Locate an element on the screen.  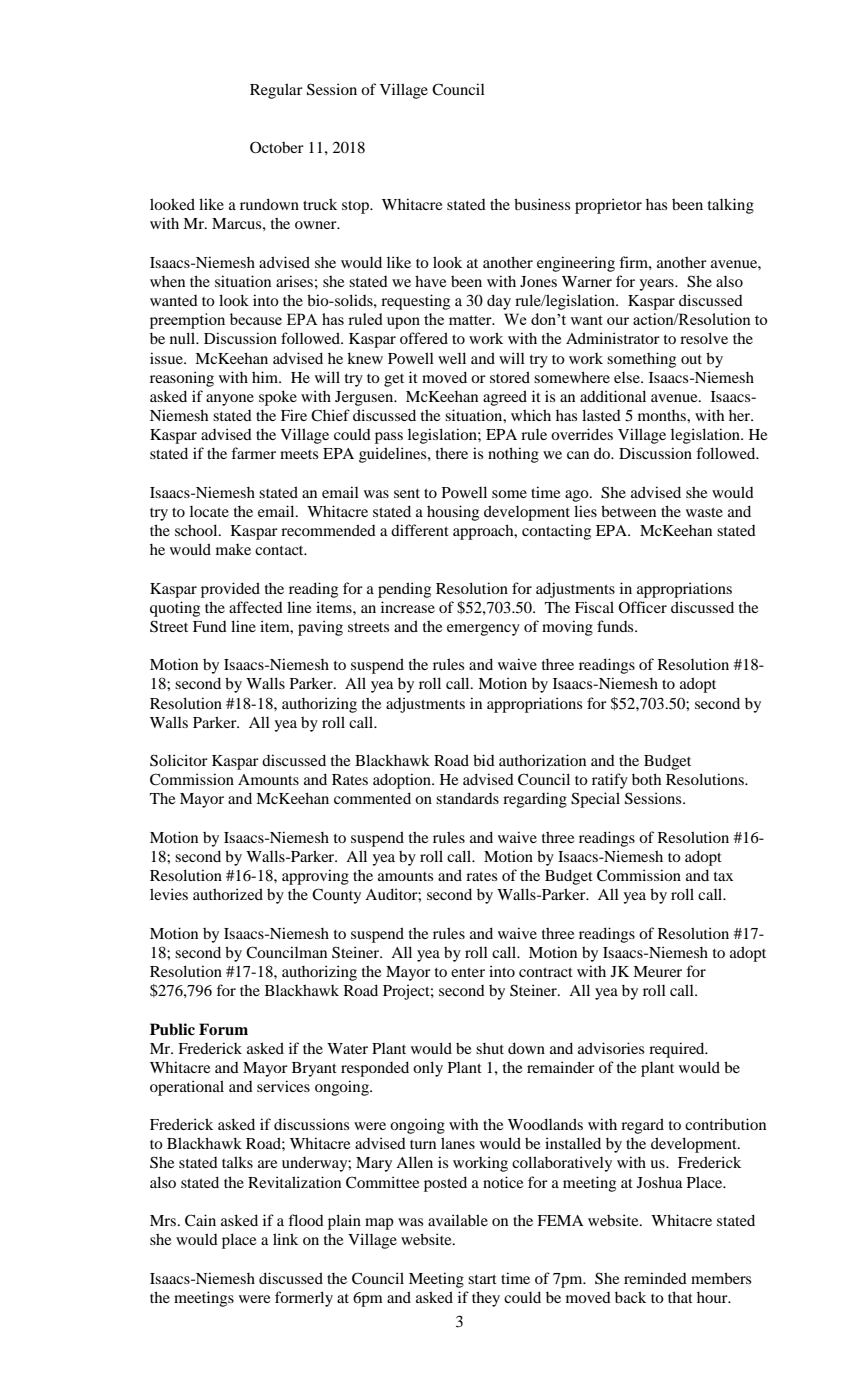
both is located at coordinates (646, 779).
